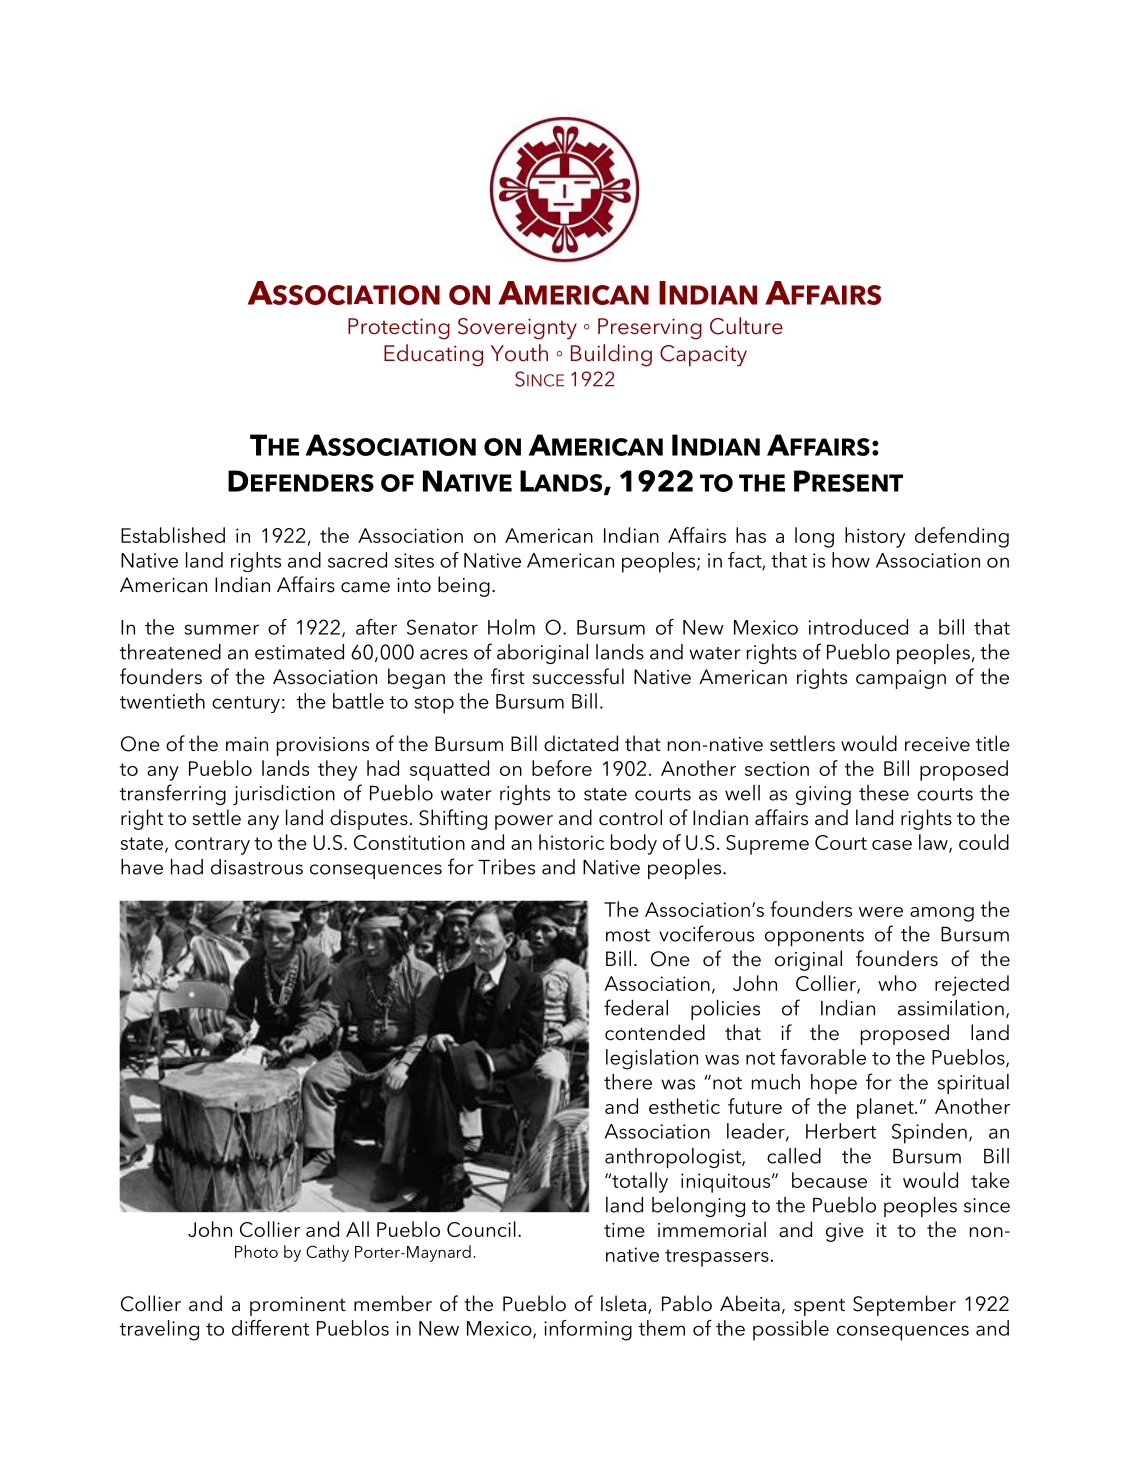 Image resolution: width=1130 pixels, height=1462 pixels. I want to click on contrary, so click(212, 846).
